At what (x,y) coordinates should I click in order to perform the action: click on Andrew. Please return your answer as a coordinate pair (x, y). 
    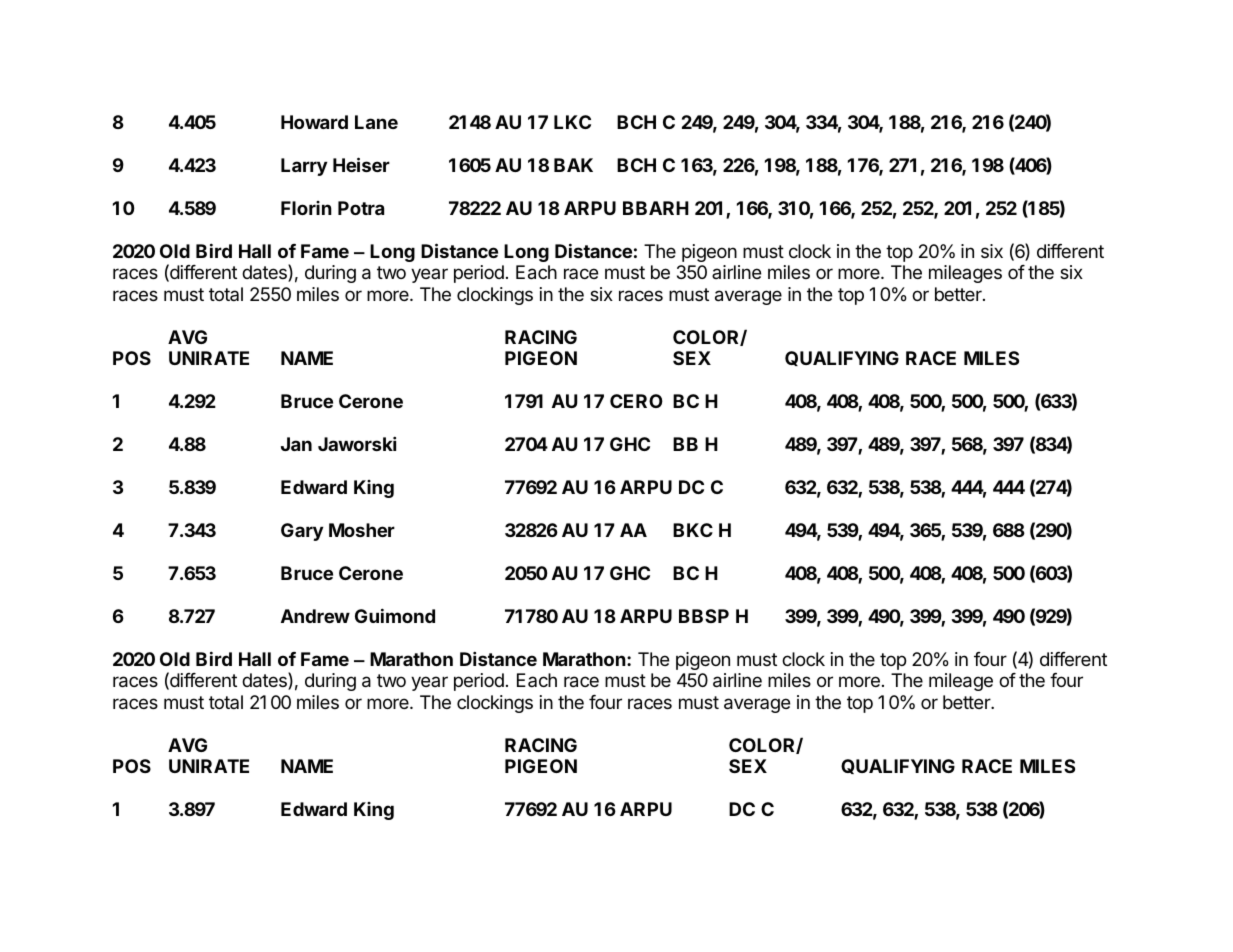
    Looking at the image, I should click on (315, 616).
